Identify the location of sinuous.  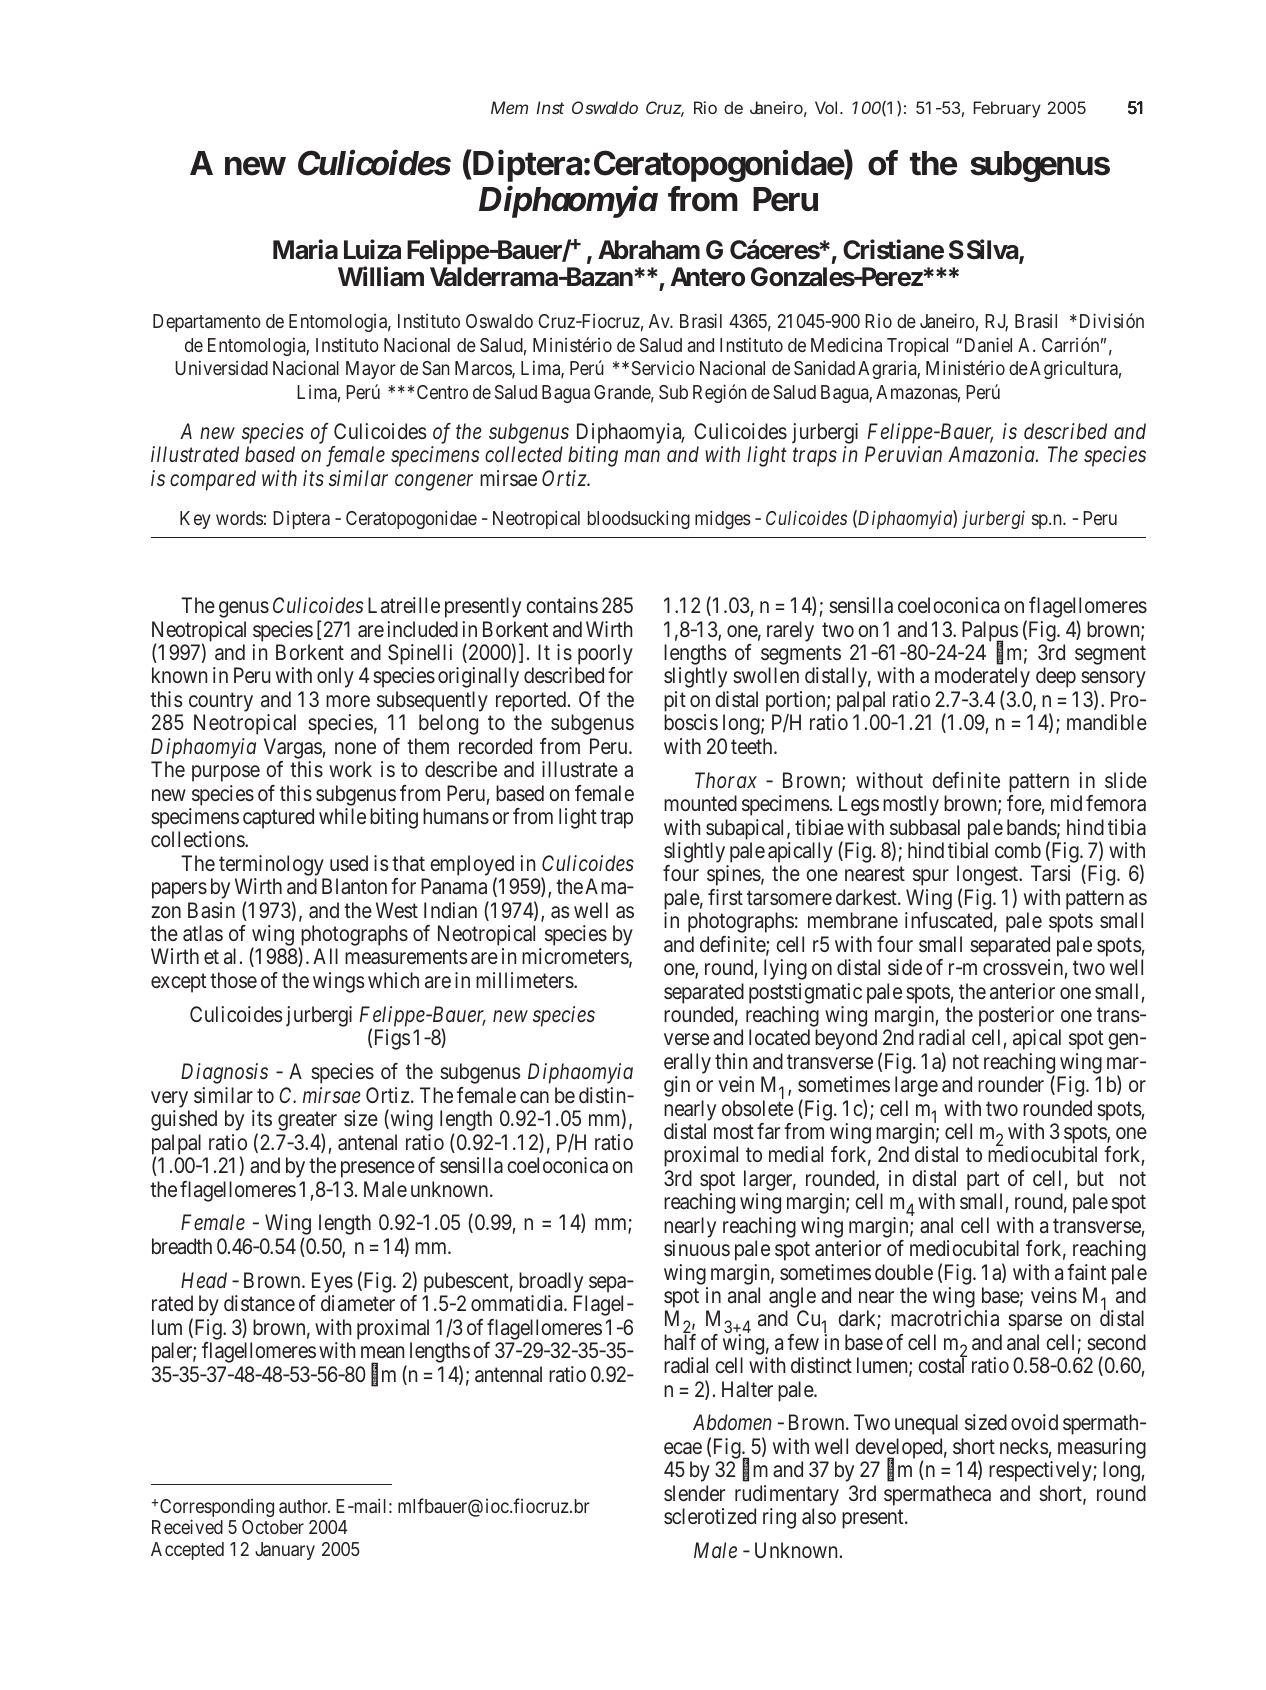
(697, 1248).
